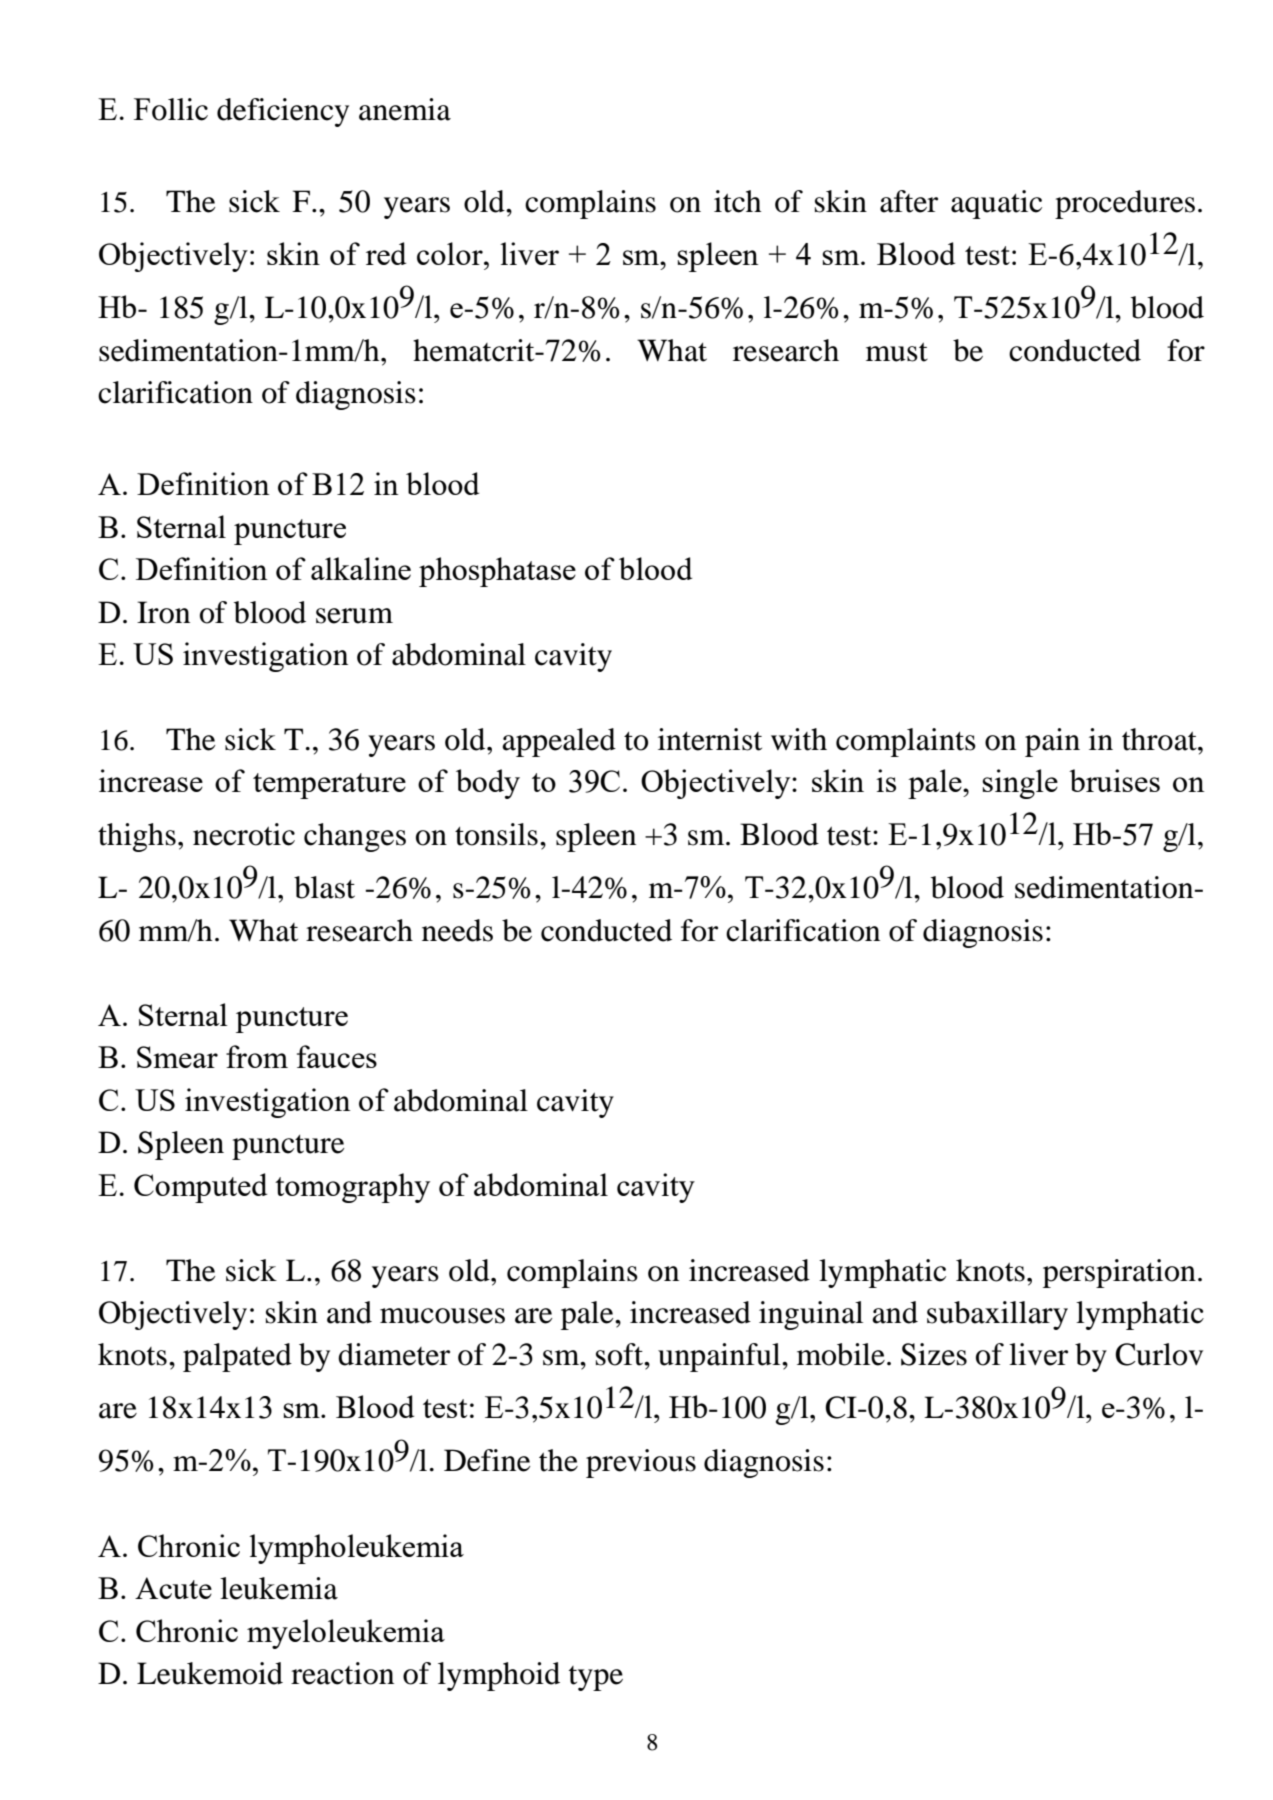 Image resolution: width=1273 pixels, height=1800 pixels. I want to click on throat, so click(1160, 739).
